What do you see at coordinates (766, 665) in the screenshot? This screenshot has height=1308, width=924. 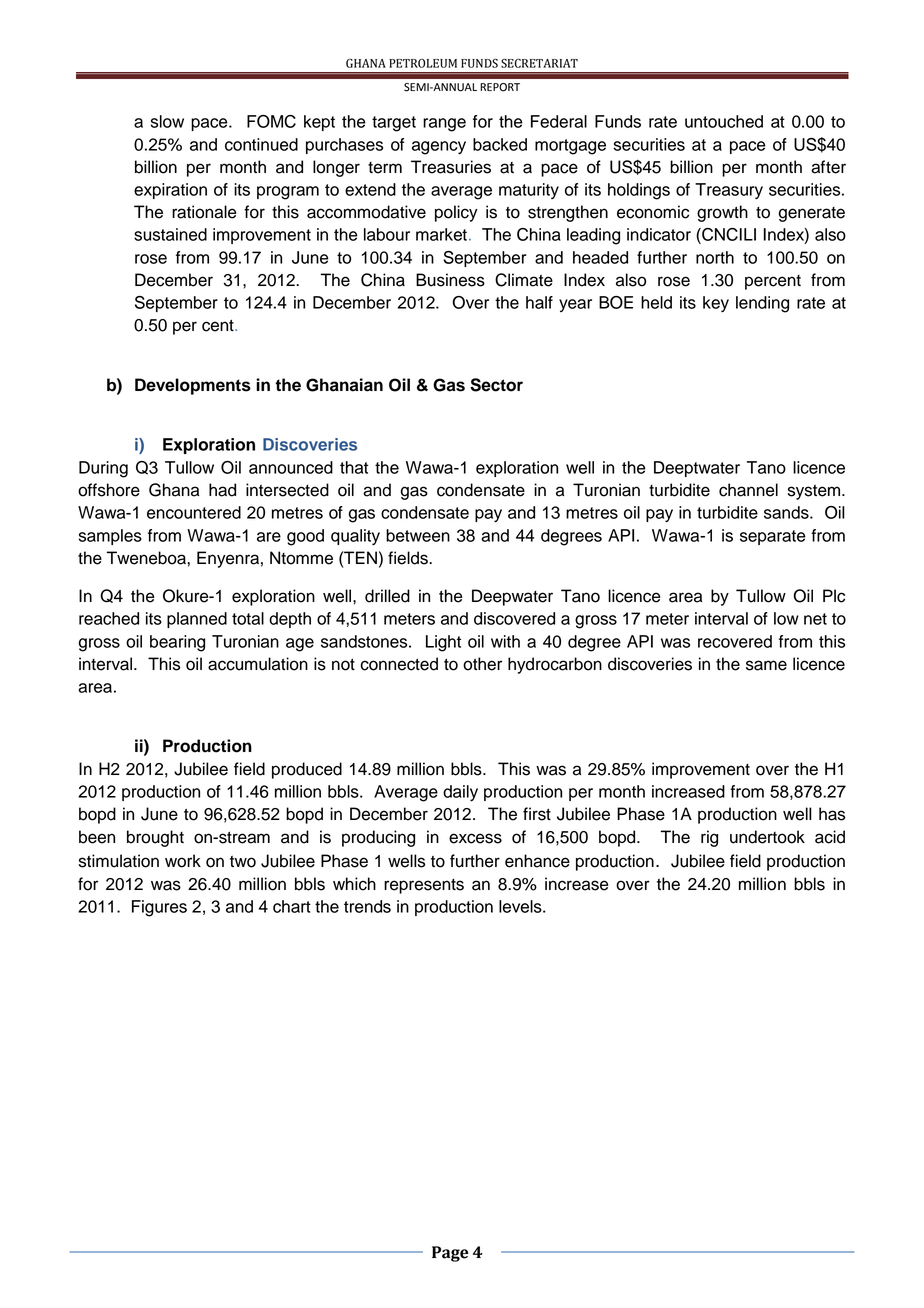 I see `same` at bounding box center [766, 665].
